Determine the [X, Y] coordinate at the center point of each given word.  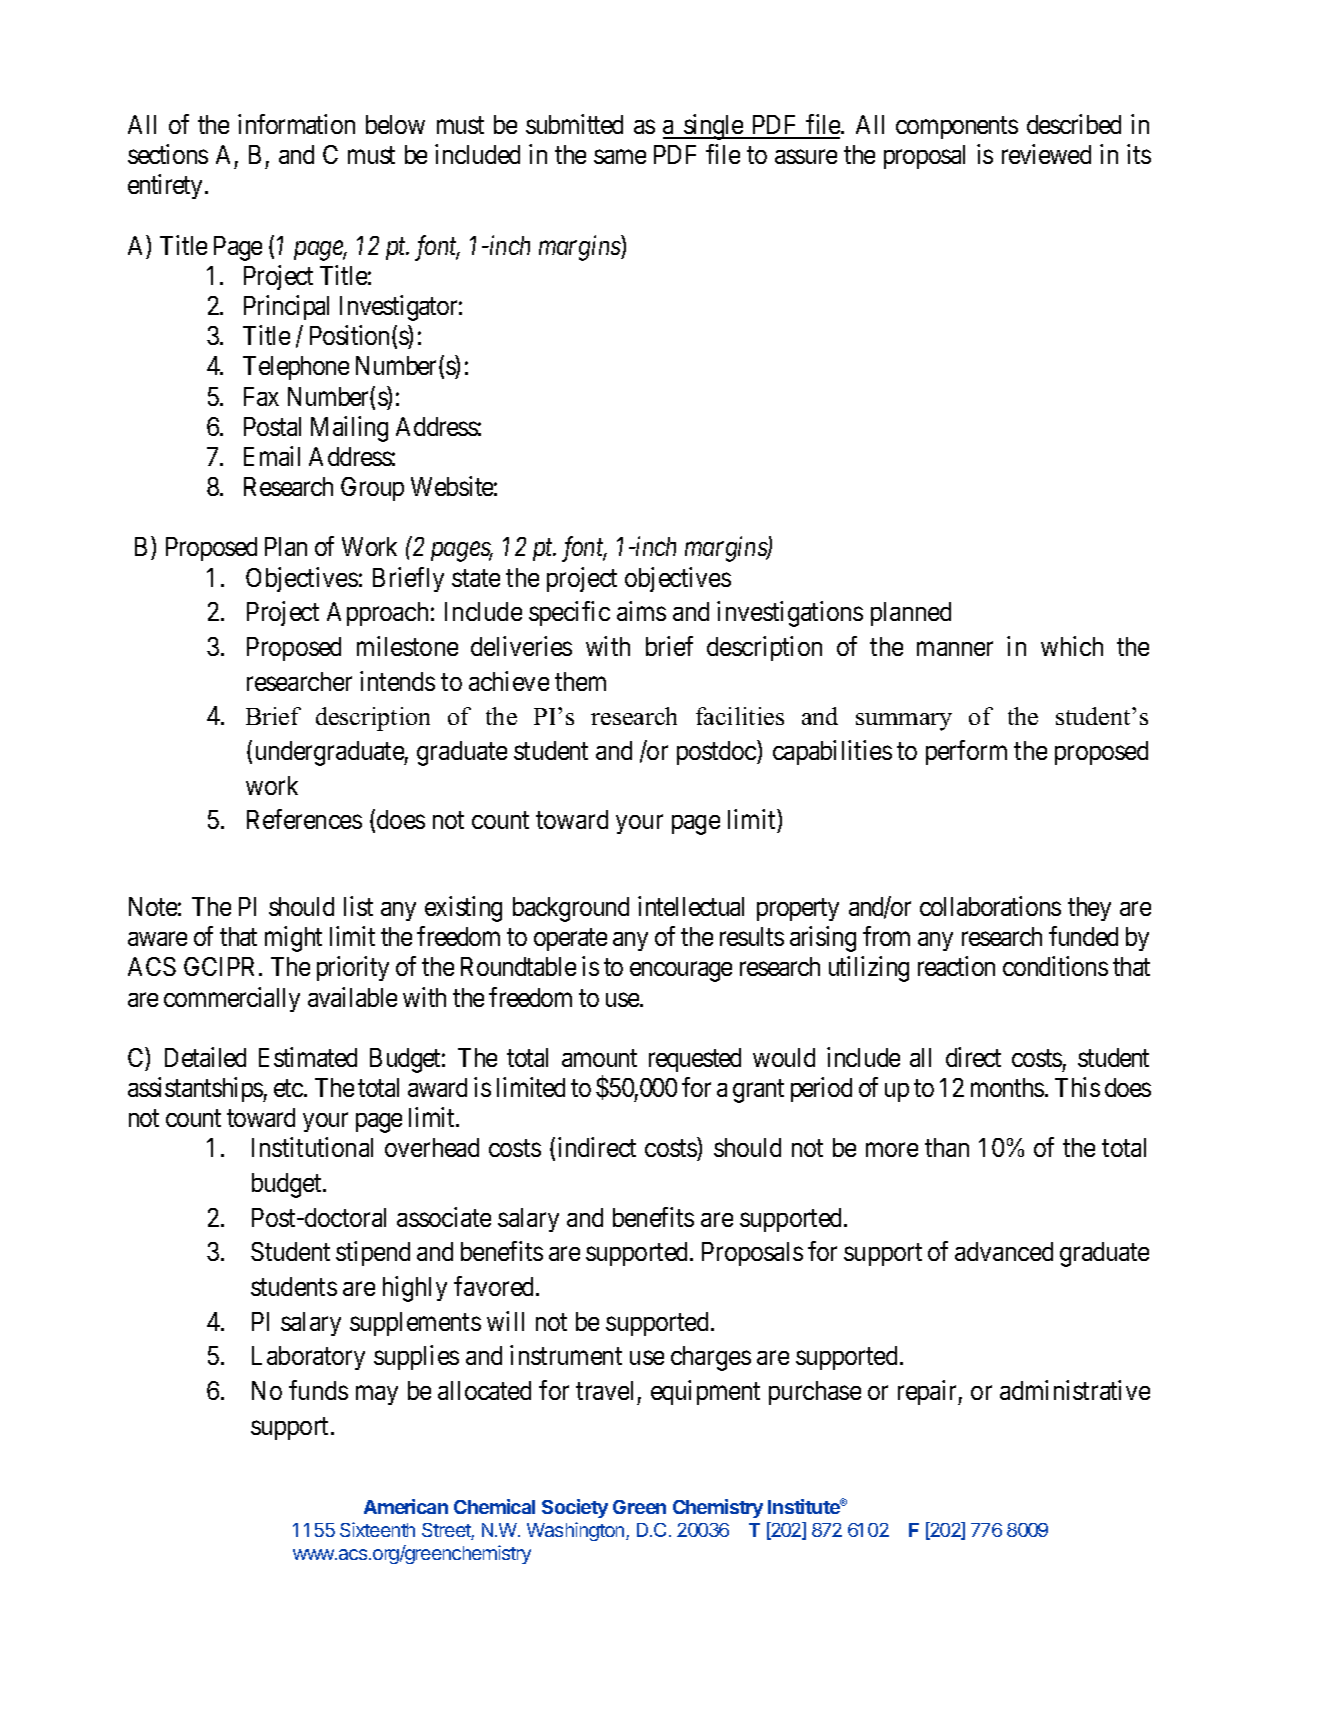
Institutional [312, 1147]
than [947, 1147]
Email [272, 456]
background [571, 909]
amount [599, 1058]
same [620, 157]
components [957, 128]
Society [575, 1508]
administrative [1075, 1390]
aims [641, 611]
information [296, 124]
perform [966, 752]
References [304, 819]
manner [955, 649]
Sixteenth [377, 1529]
